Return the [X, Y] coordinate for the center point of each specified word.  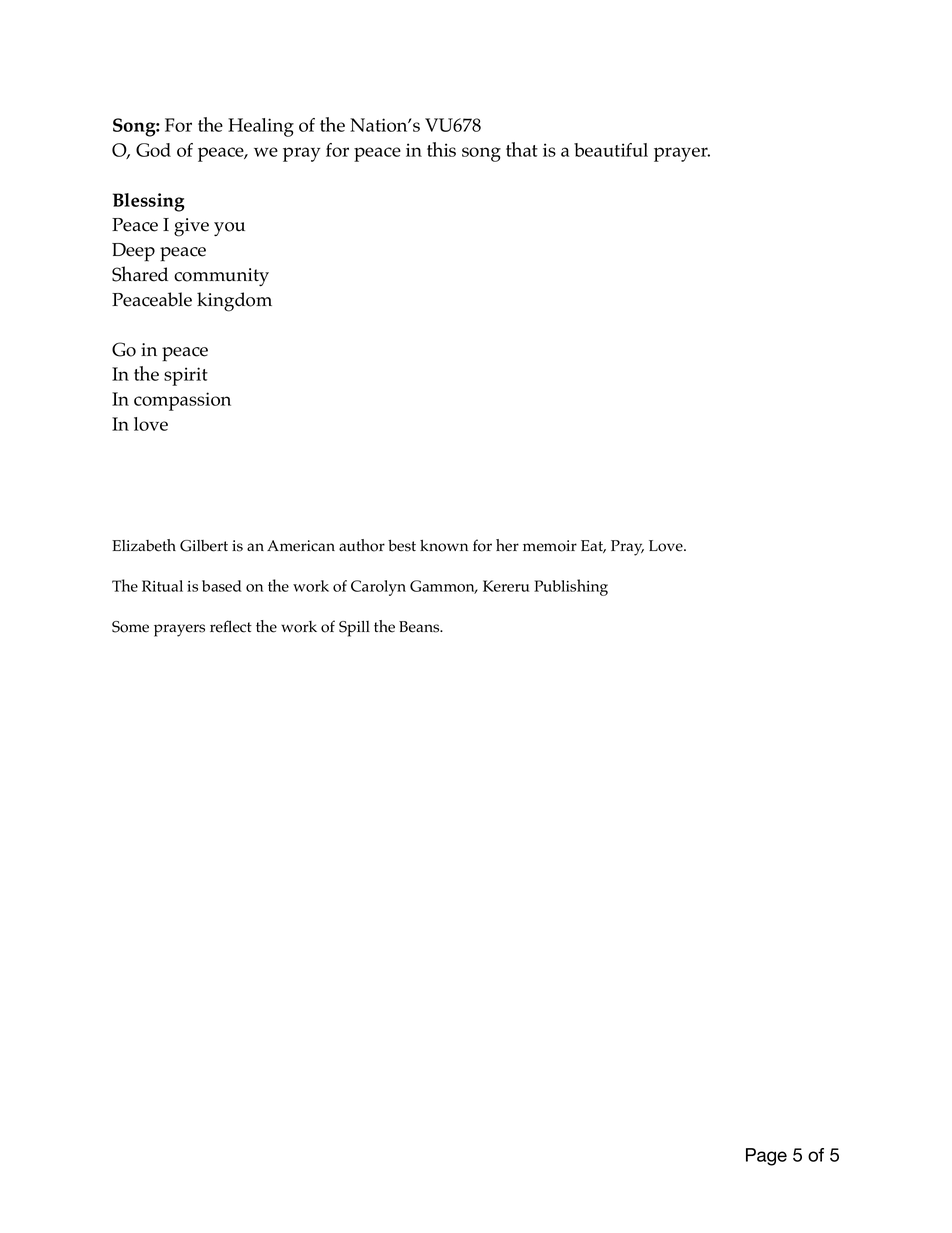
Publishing [571, 587]
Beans [420, 627]
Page [766, 1157]
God [153, 150]
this [441, 149]
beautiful [611, 150]
